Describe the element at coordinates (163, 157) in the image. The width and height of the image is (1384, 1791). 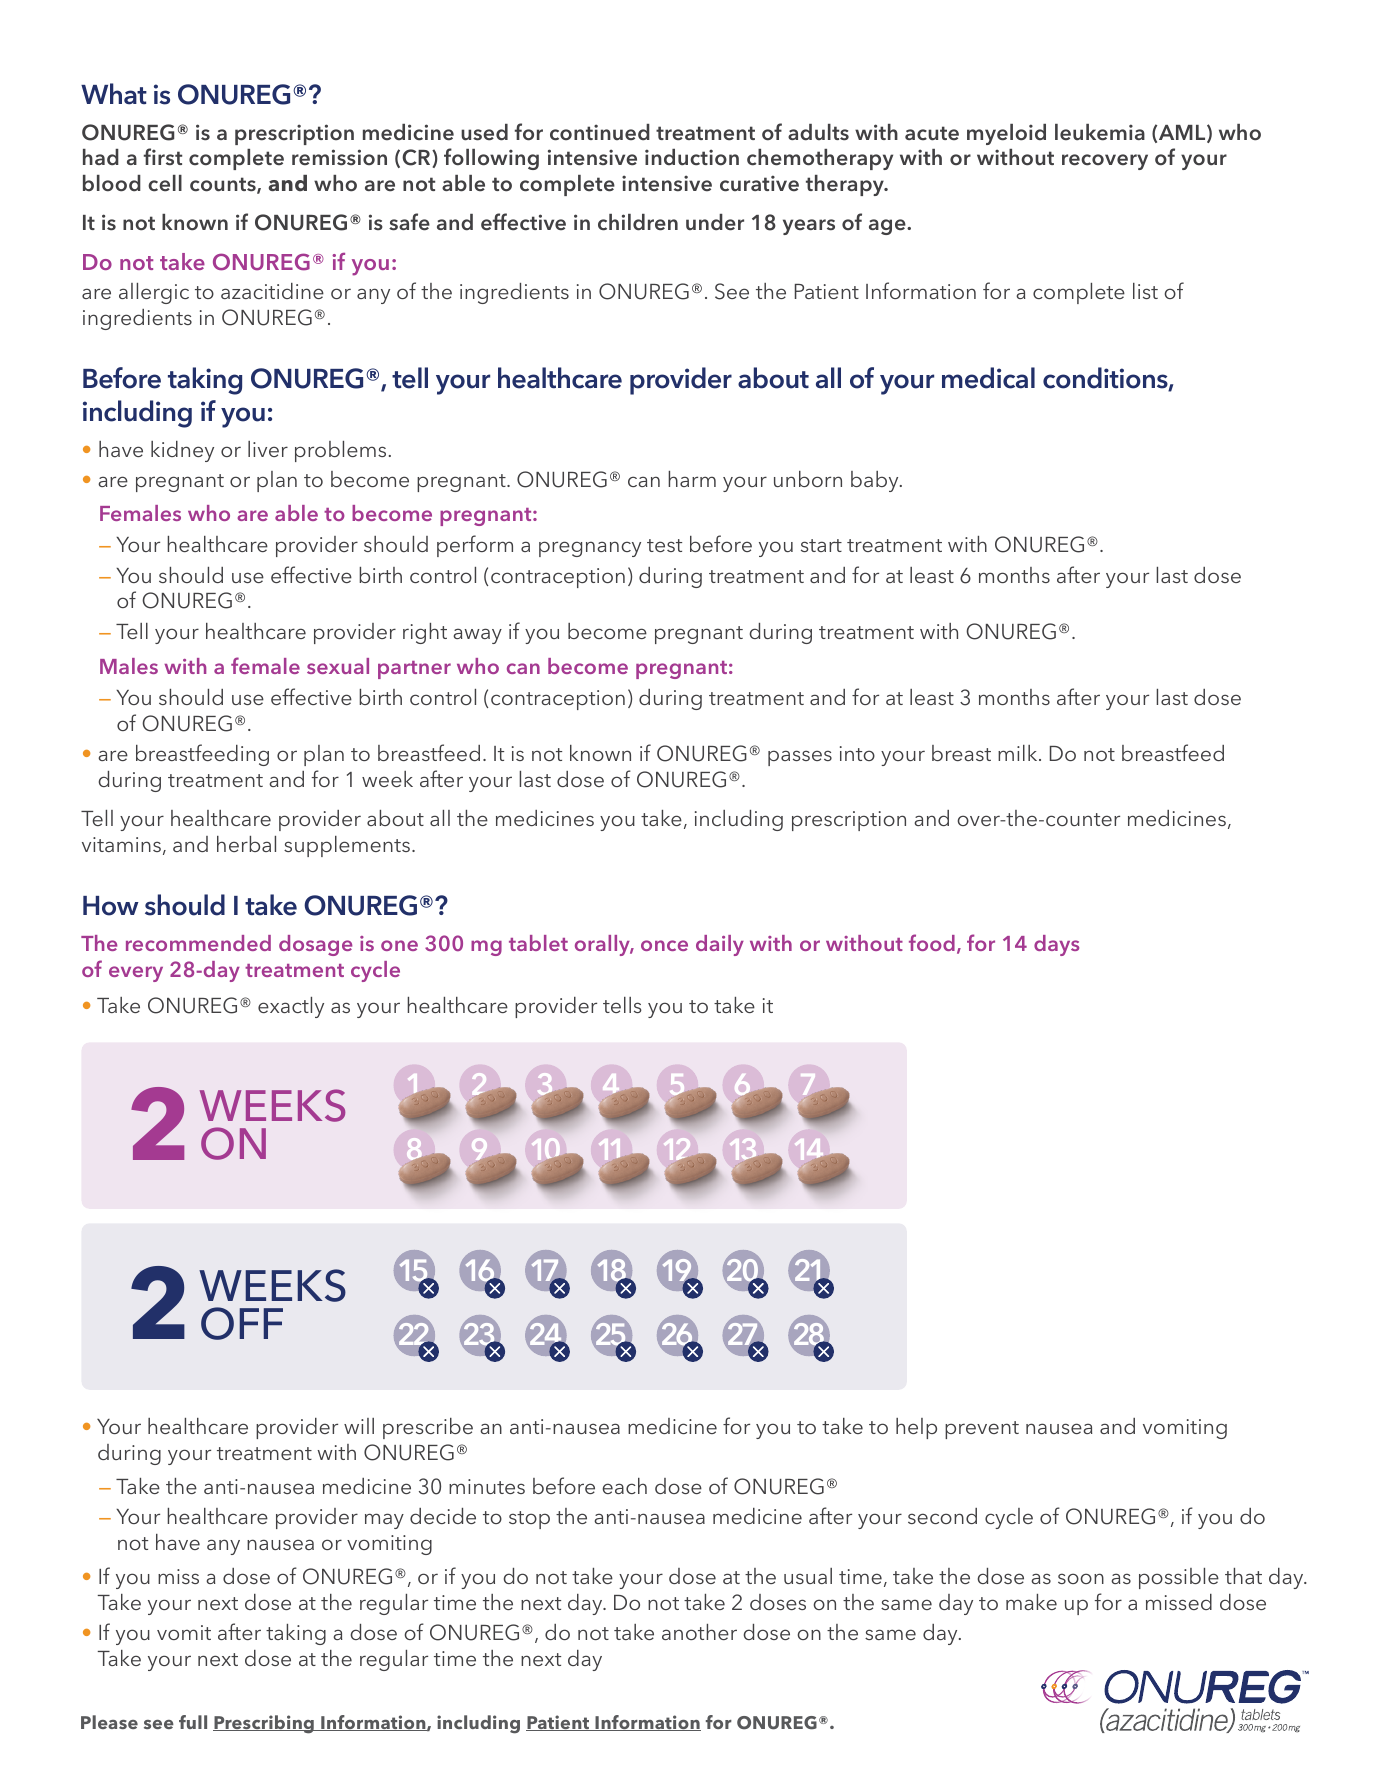
I see `first` at that location.
